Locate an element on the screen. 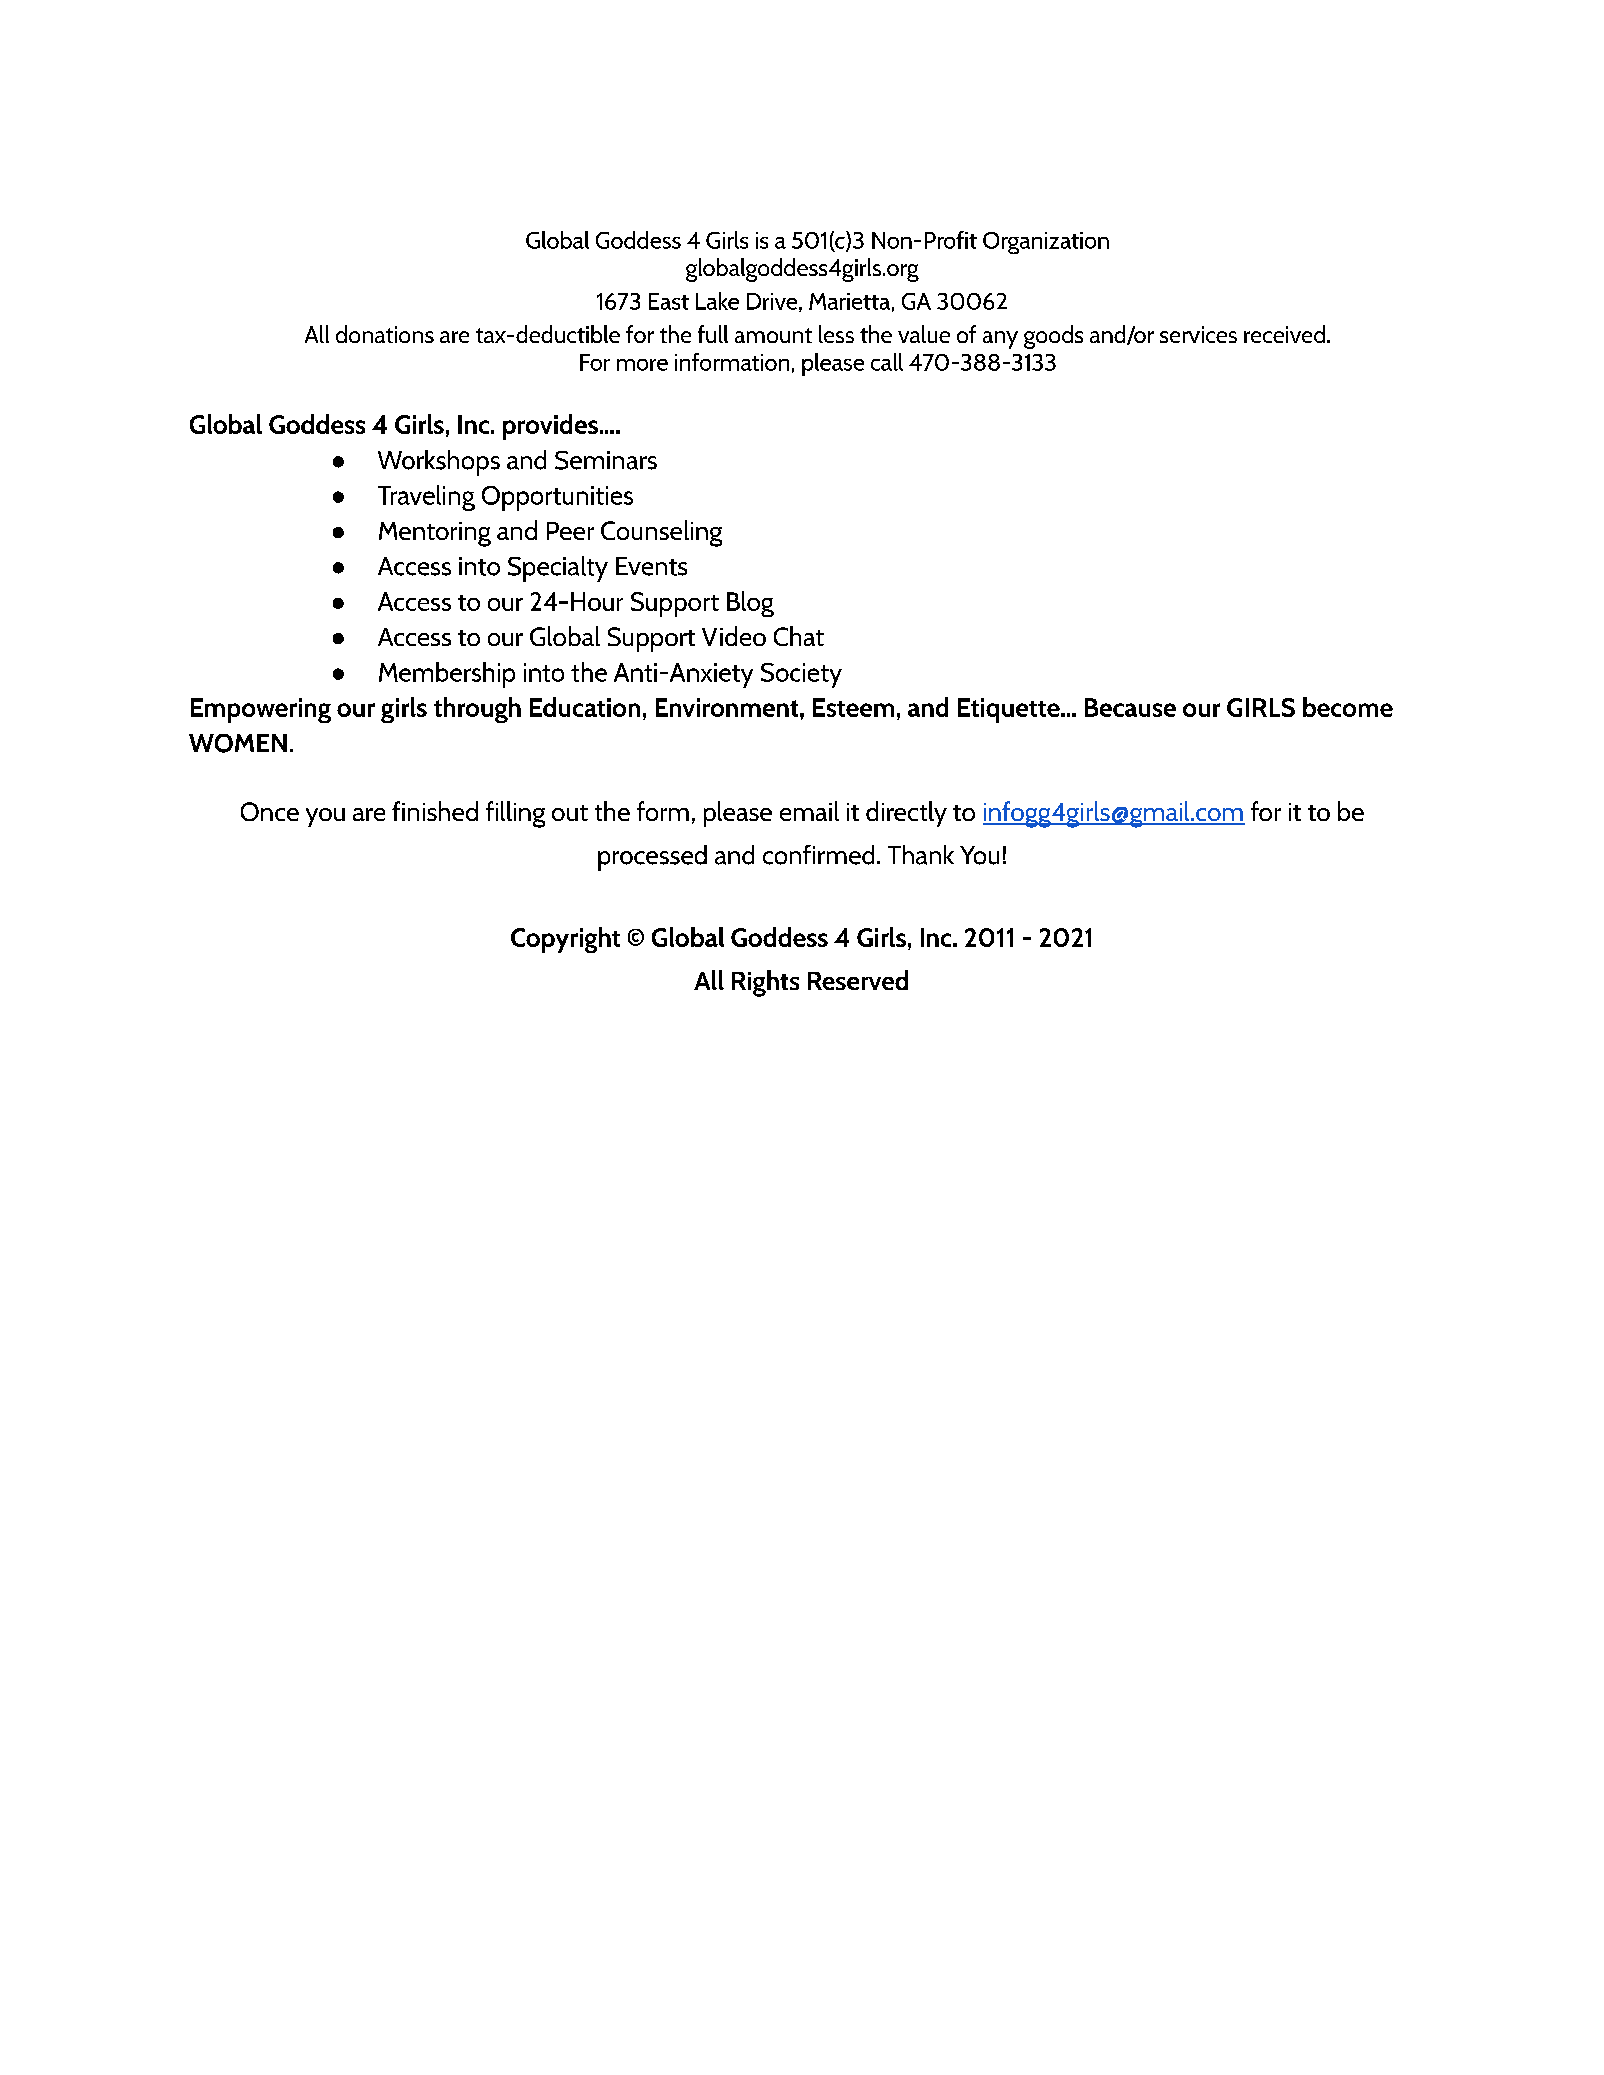  Lake is located at coordinates (717, 301).
